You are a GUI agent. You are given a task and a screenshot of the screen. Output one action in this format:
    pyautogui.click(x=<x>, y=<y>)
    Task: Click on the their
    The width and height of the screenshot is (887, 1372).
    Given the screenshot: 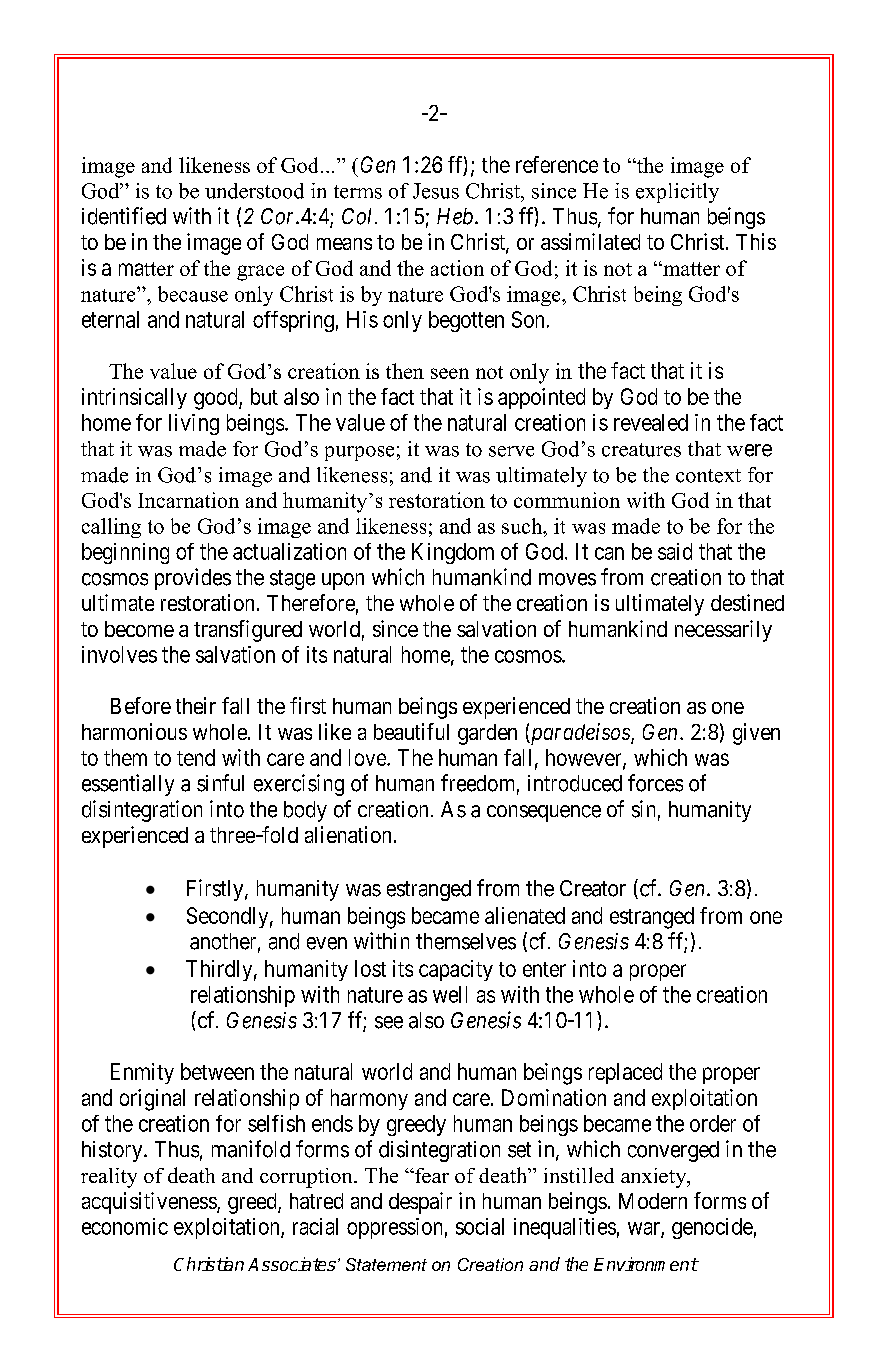 What is the action you would take?
    pyautogui.click(x=196, y=705)
